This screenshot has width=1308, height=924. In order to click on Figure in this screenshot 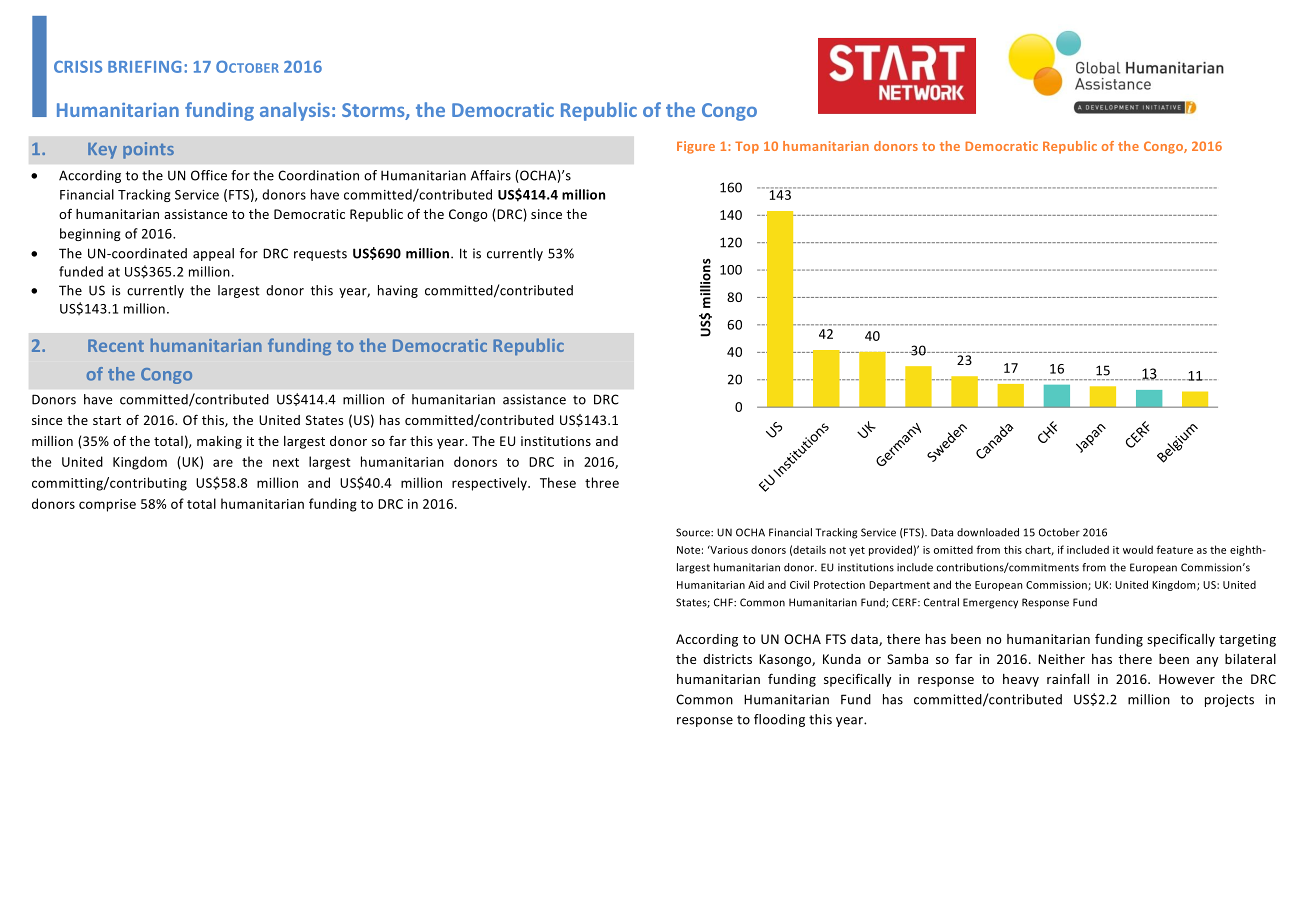, I will do `click(696, 147)`.
